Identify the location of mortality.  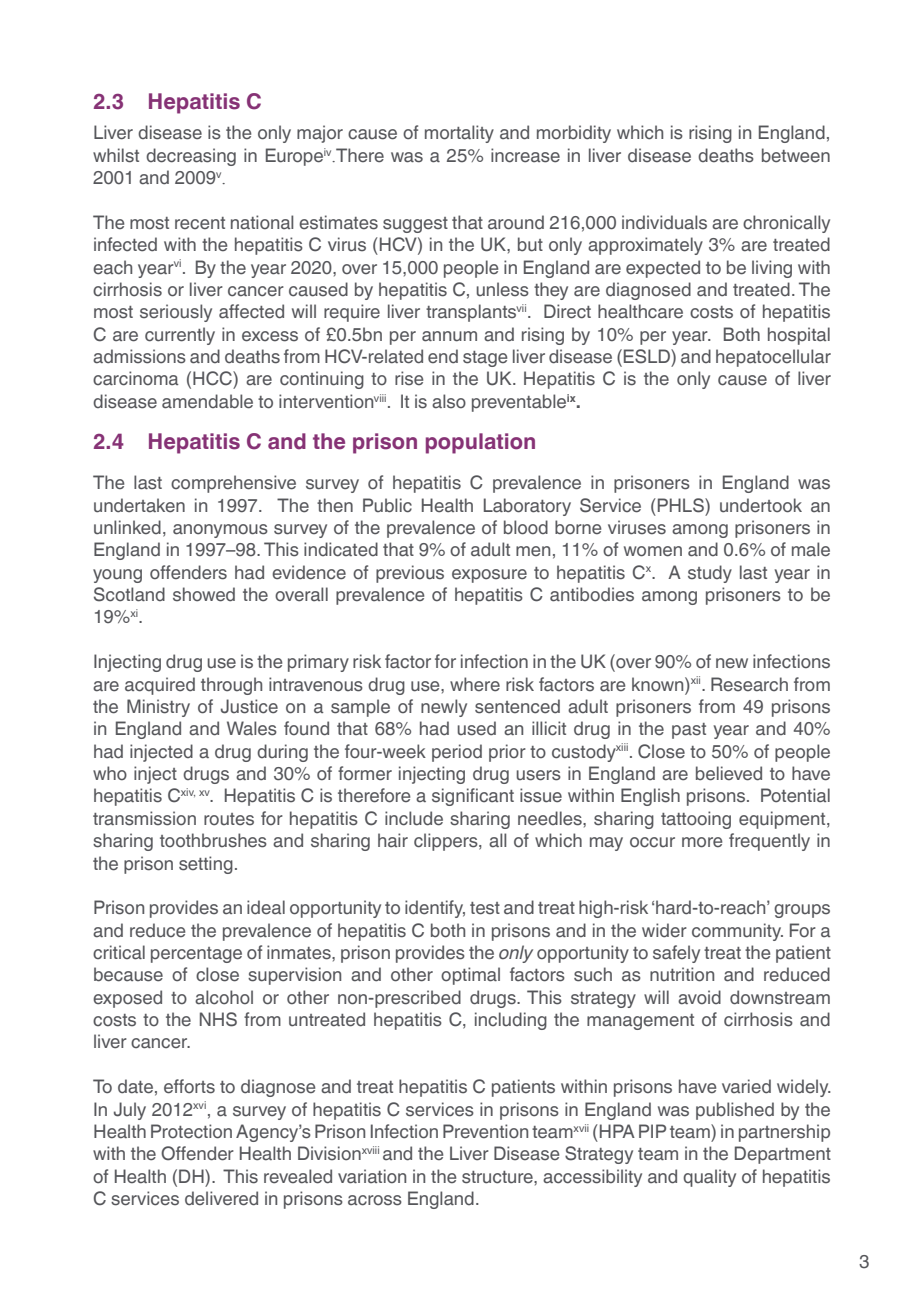
(459, 134).
